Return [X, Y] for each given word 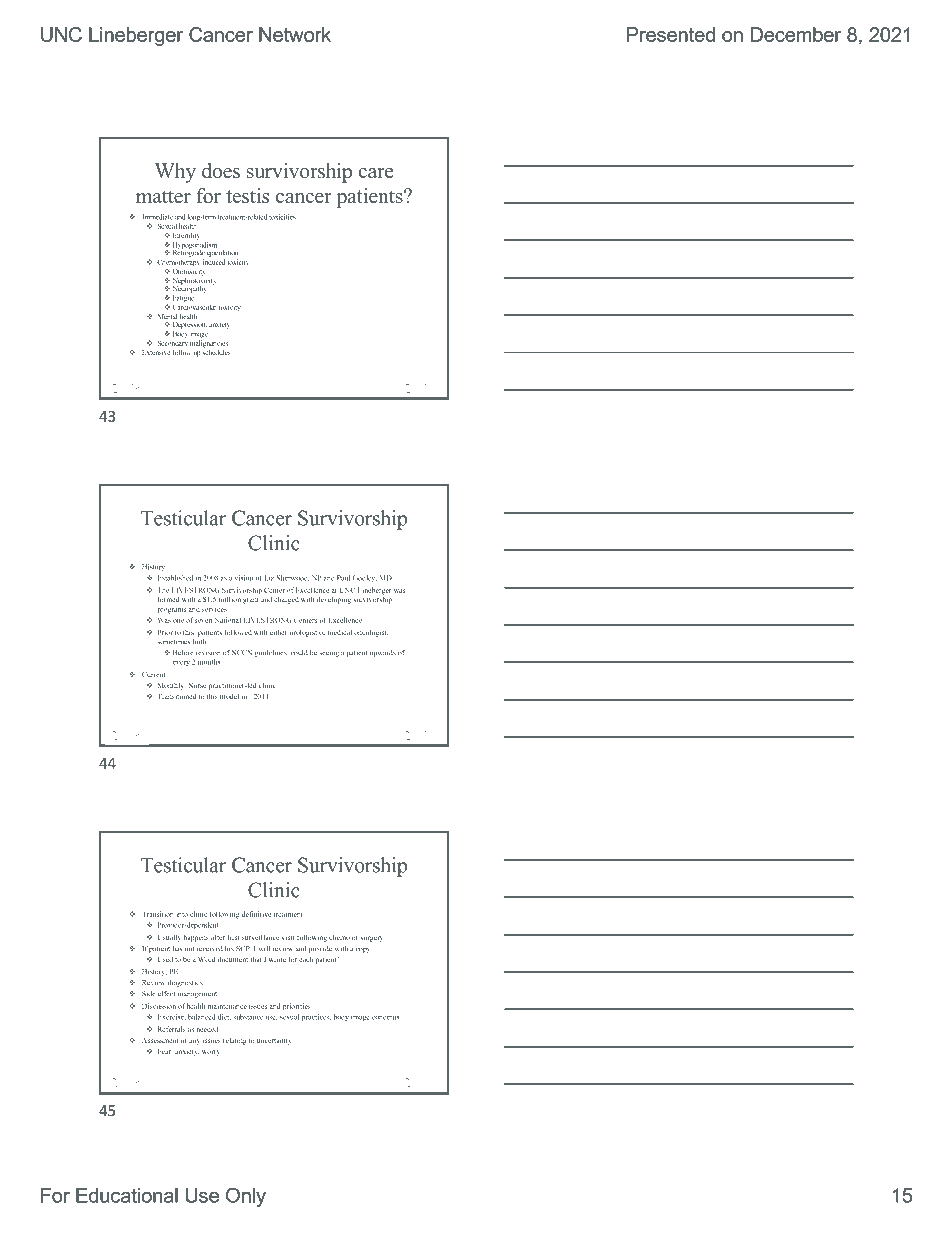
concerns [385, 1018]
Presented [671, 34]
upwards [383, 653]
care [376, 173]
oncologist [371, 633]
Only [246, 1197]
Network [295, 34]
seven [203, 621]
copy [363, 950]
